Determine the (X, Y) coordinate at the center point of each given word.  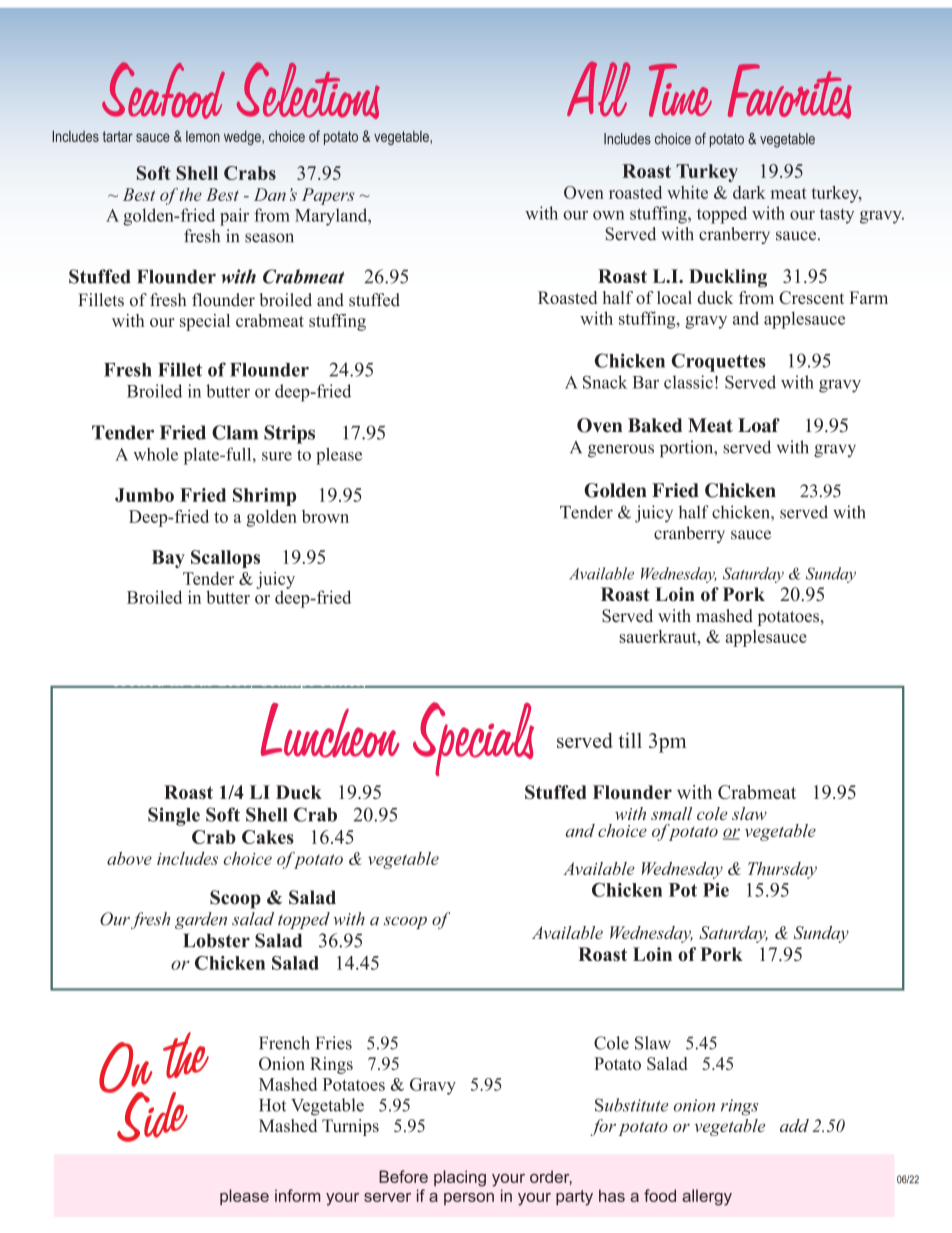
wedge (243, 137)
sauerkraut (659, 636)
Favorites (790, 91)
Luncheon (330, 730)
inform (297, 1195)
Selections (308, 90)
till (630, 740)
